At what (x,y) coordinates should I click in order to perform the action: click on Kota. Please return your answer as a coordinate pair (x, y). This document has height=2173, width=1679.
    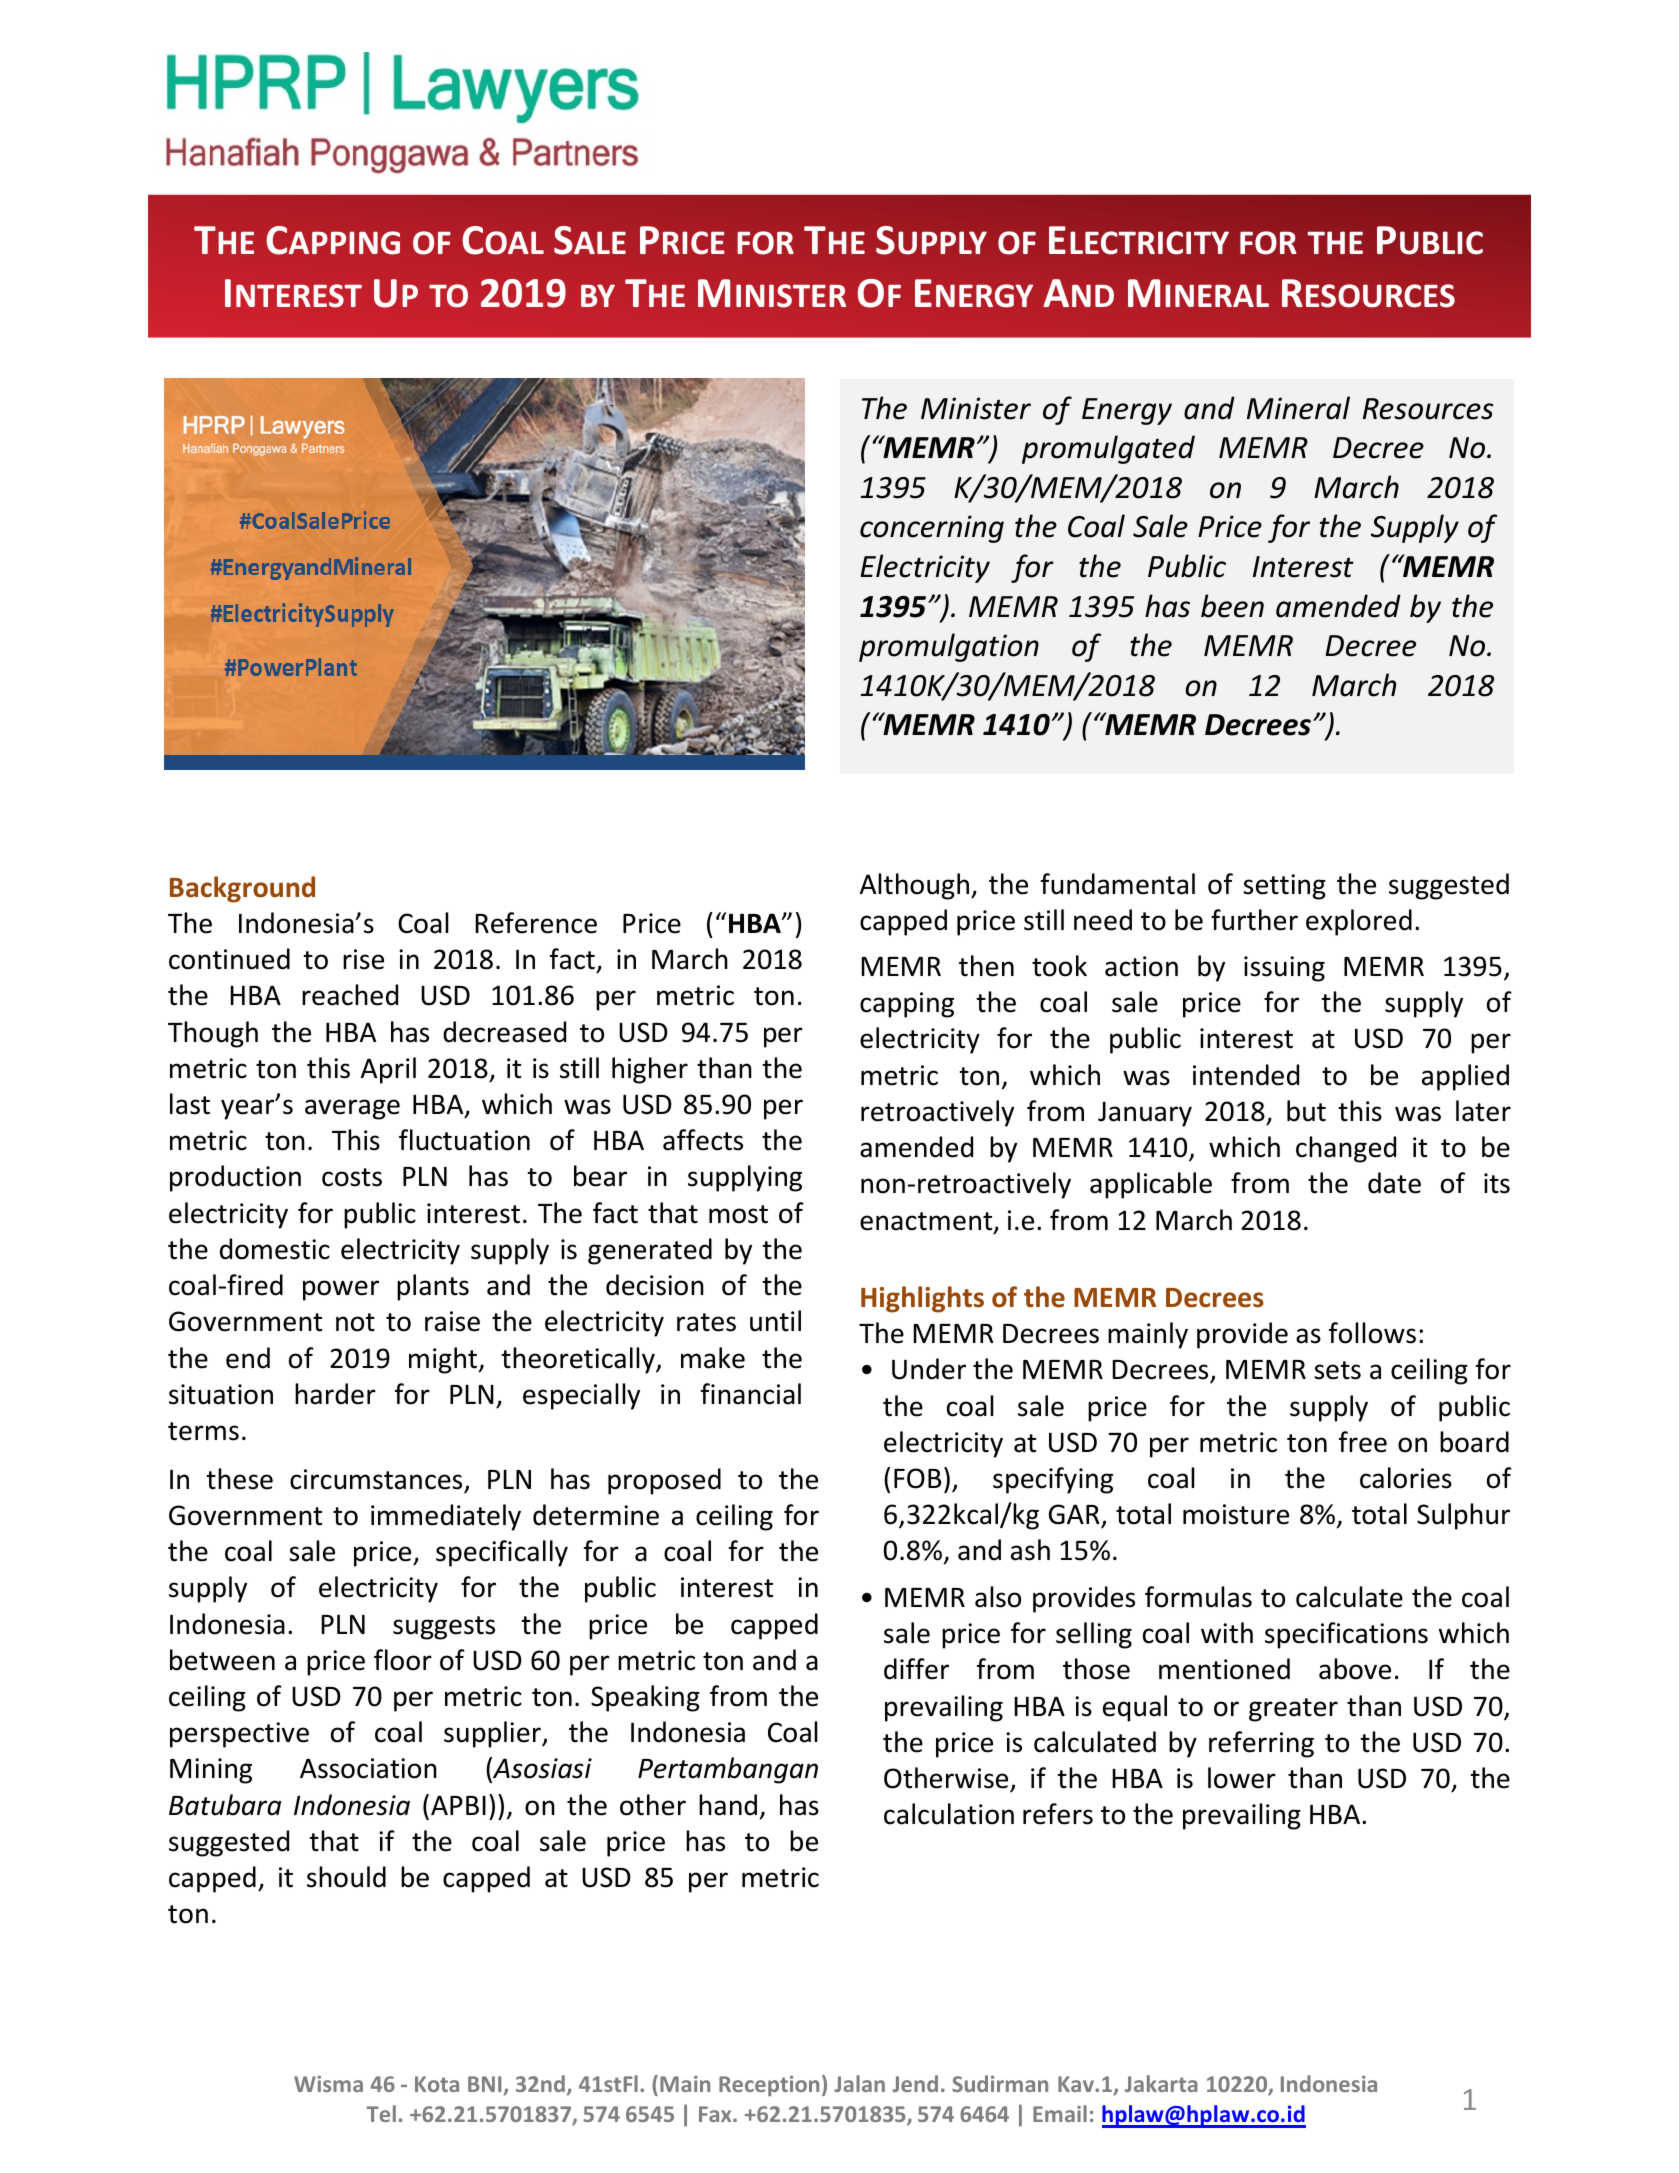
    Looking at the image, I should click on (437, 2084).
